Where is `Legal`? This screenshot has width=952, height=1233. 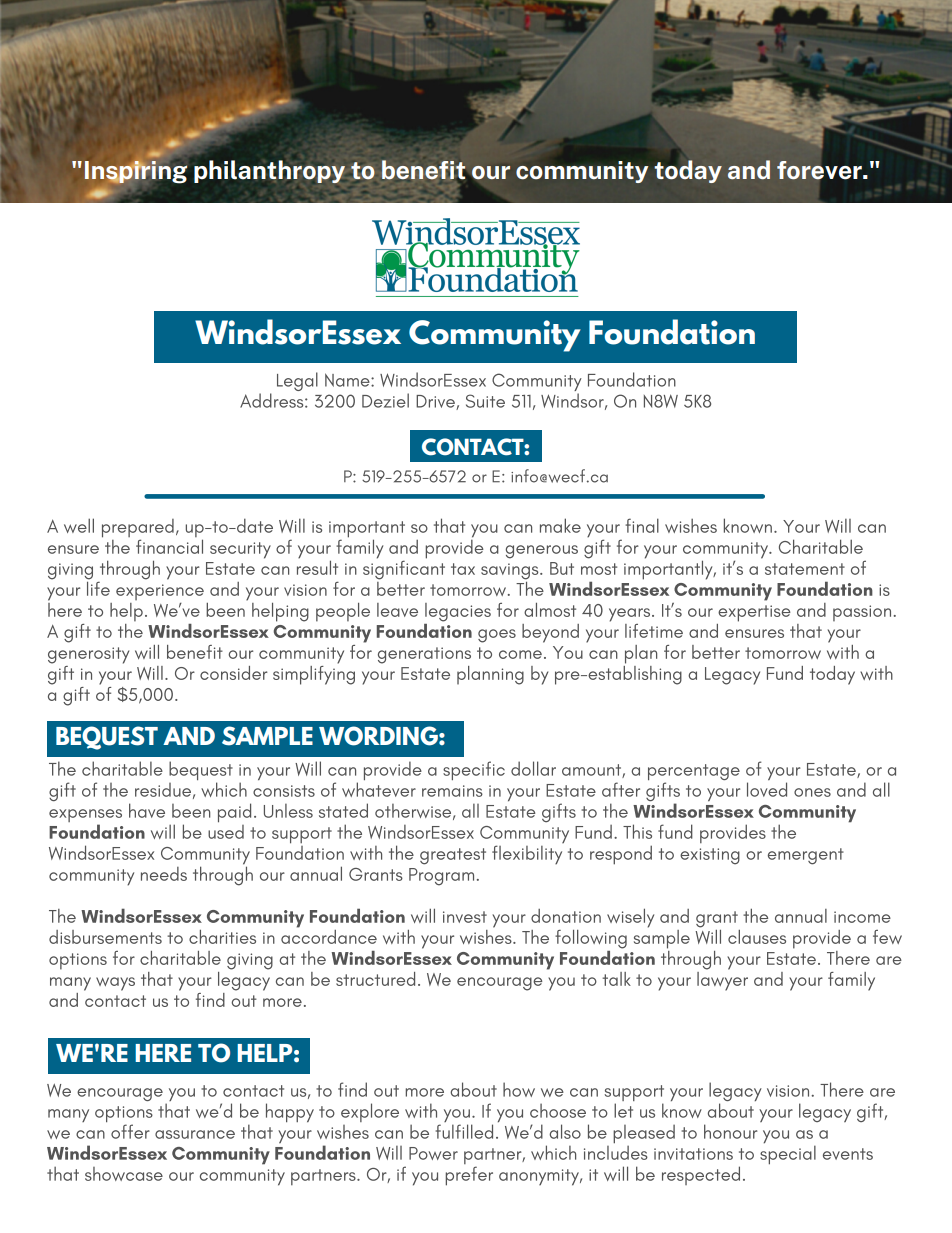
Legal is located at coordinates (297, 381).
